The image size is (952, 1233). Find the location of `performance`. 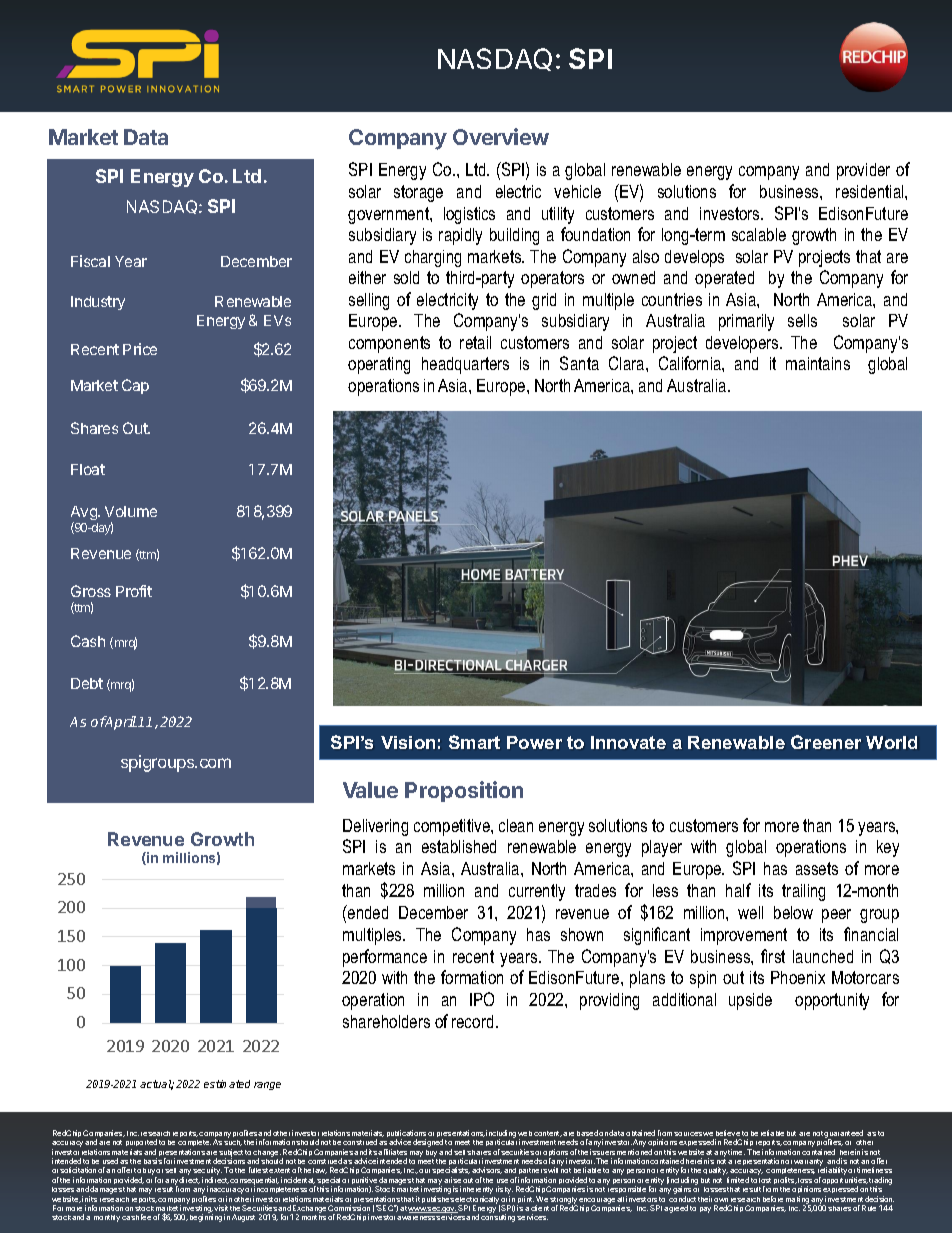

performance is located at coordinates (385, 958).
